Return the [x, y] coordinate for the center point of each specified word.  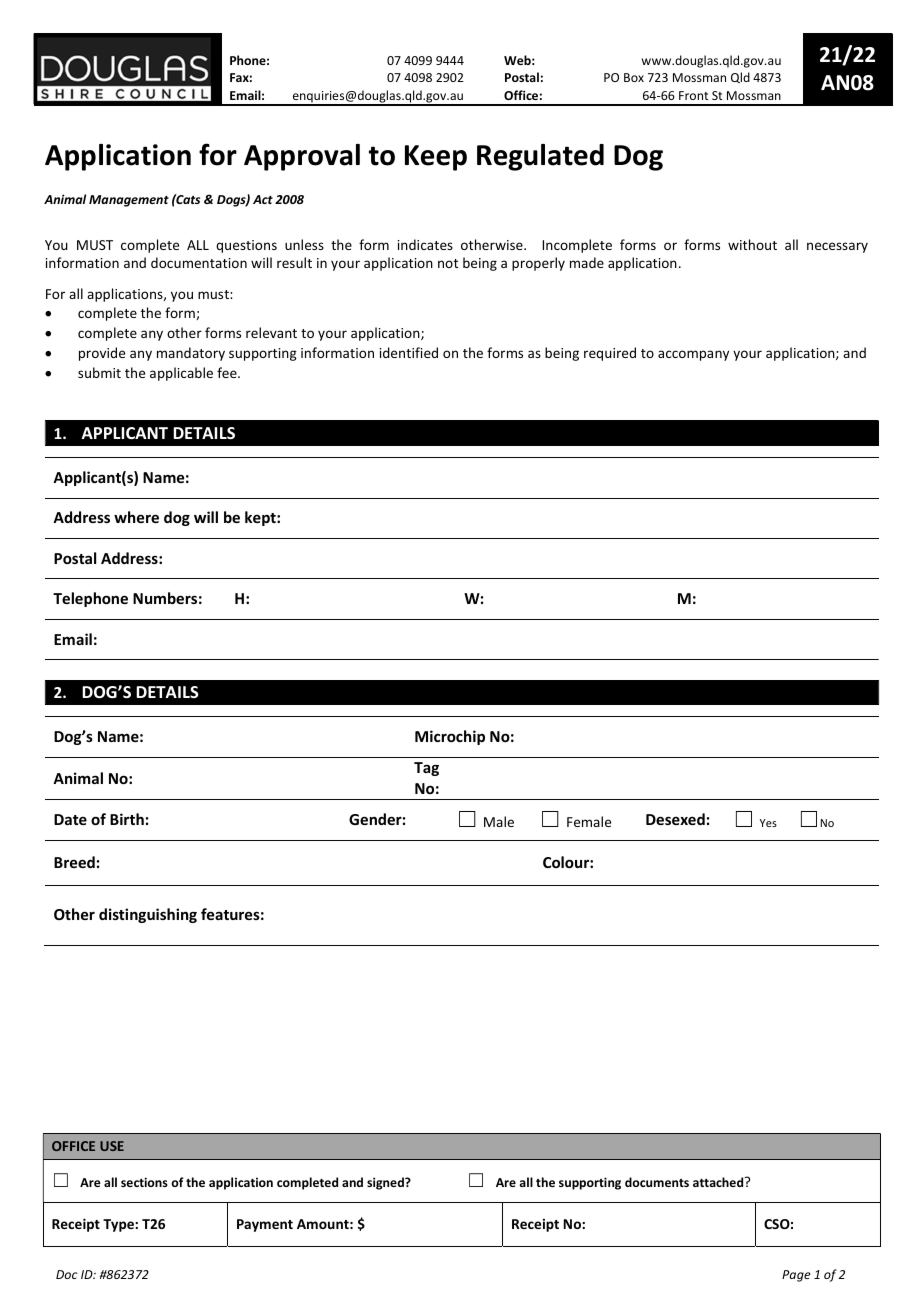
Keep [436, 158]
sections [144, 1182]
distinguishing [148, 915]
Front [693, 95]
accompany [693, 355]
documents [657, 1182]
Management [129, 201]
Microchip [450, 737]
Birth [127, 819]
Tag [426, 769]
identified [409, 352]
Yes [768, 823]
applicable [181, 374]
